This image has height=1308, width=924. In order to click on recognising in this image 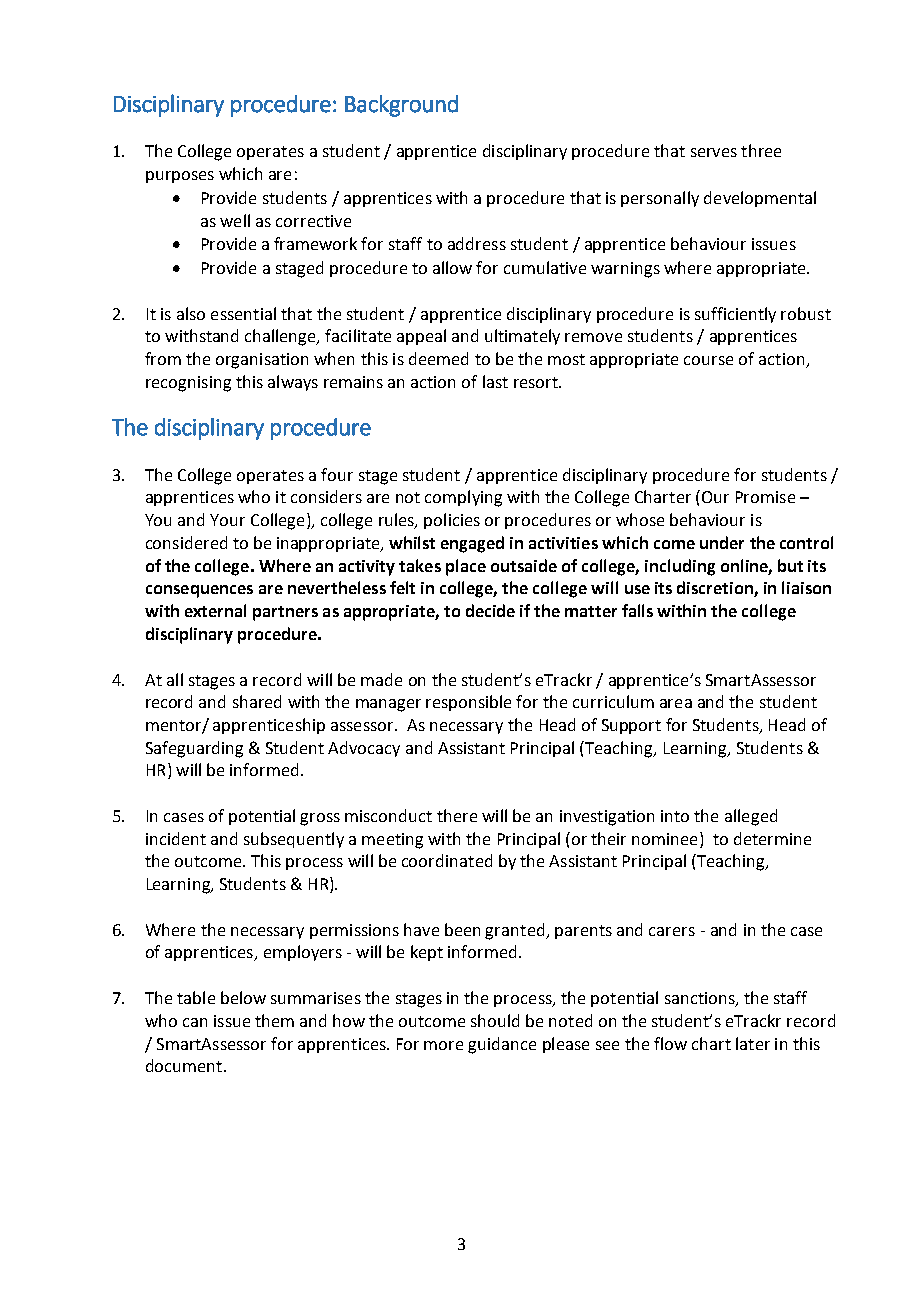, I will do `click(188, 384)`.
